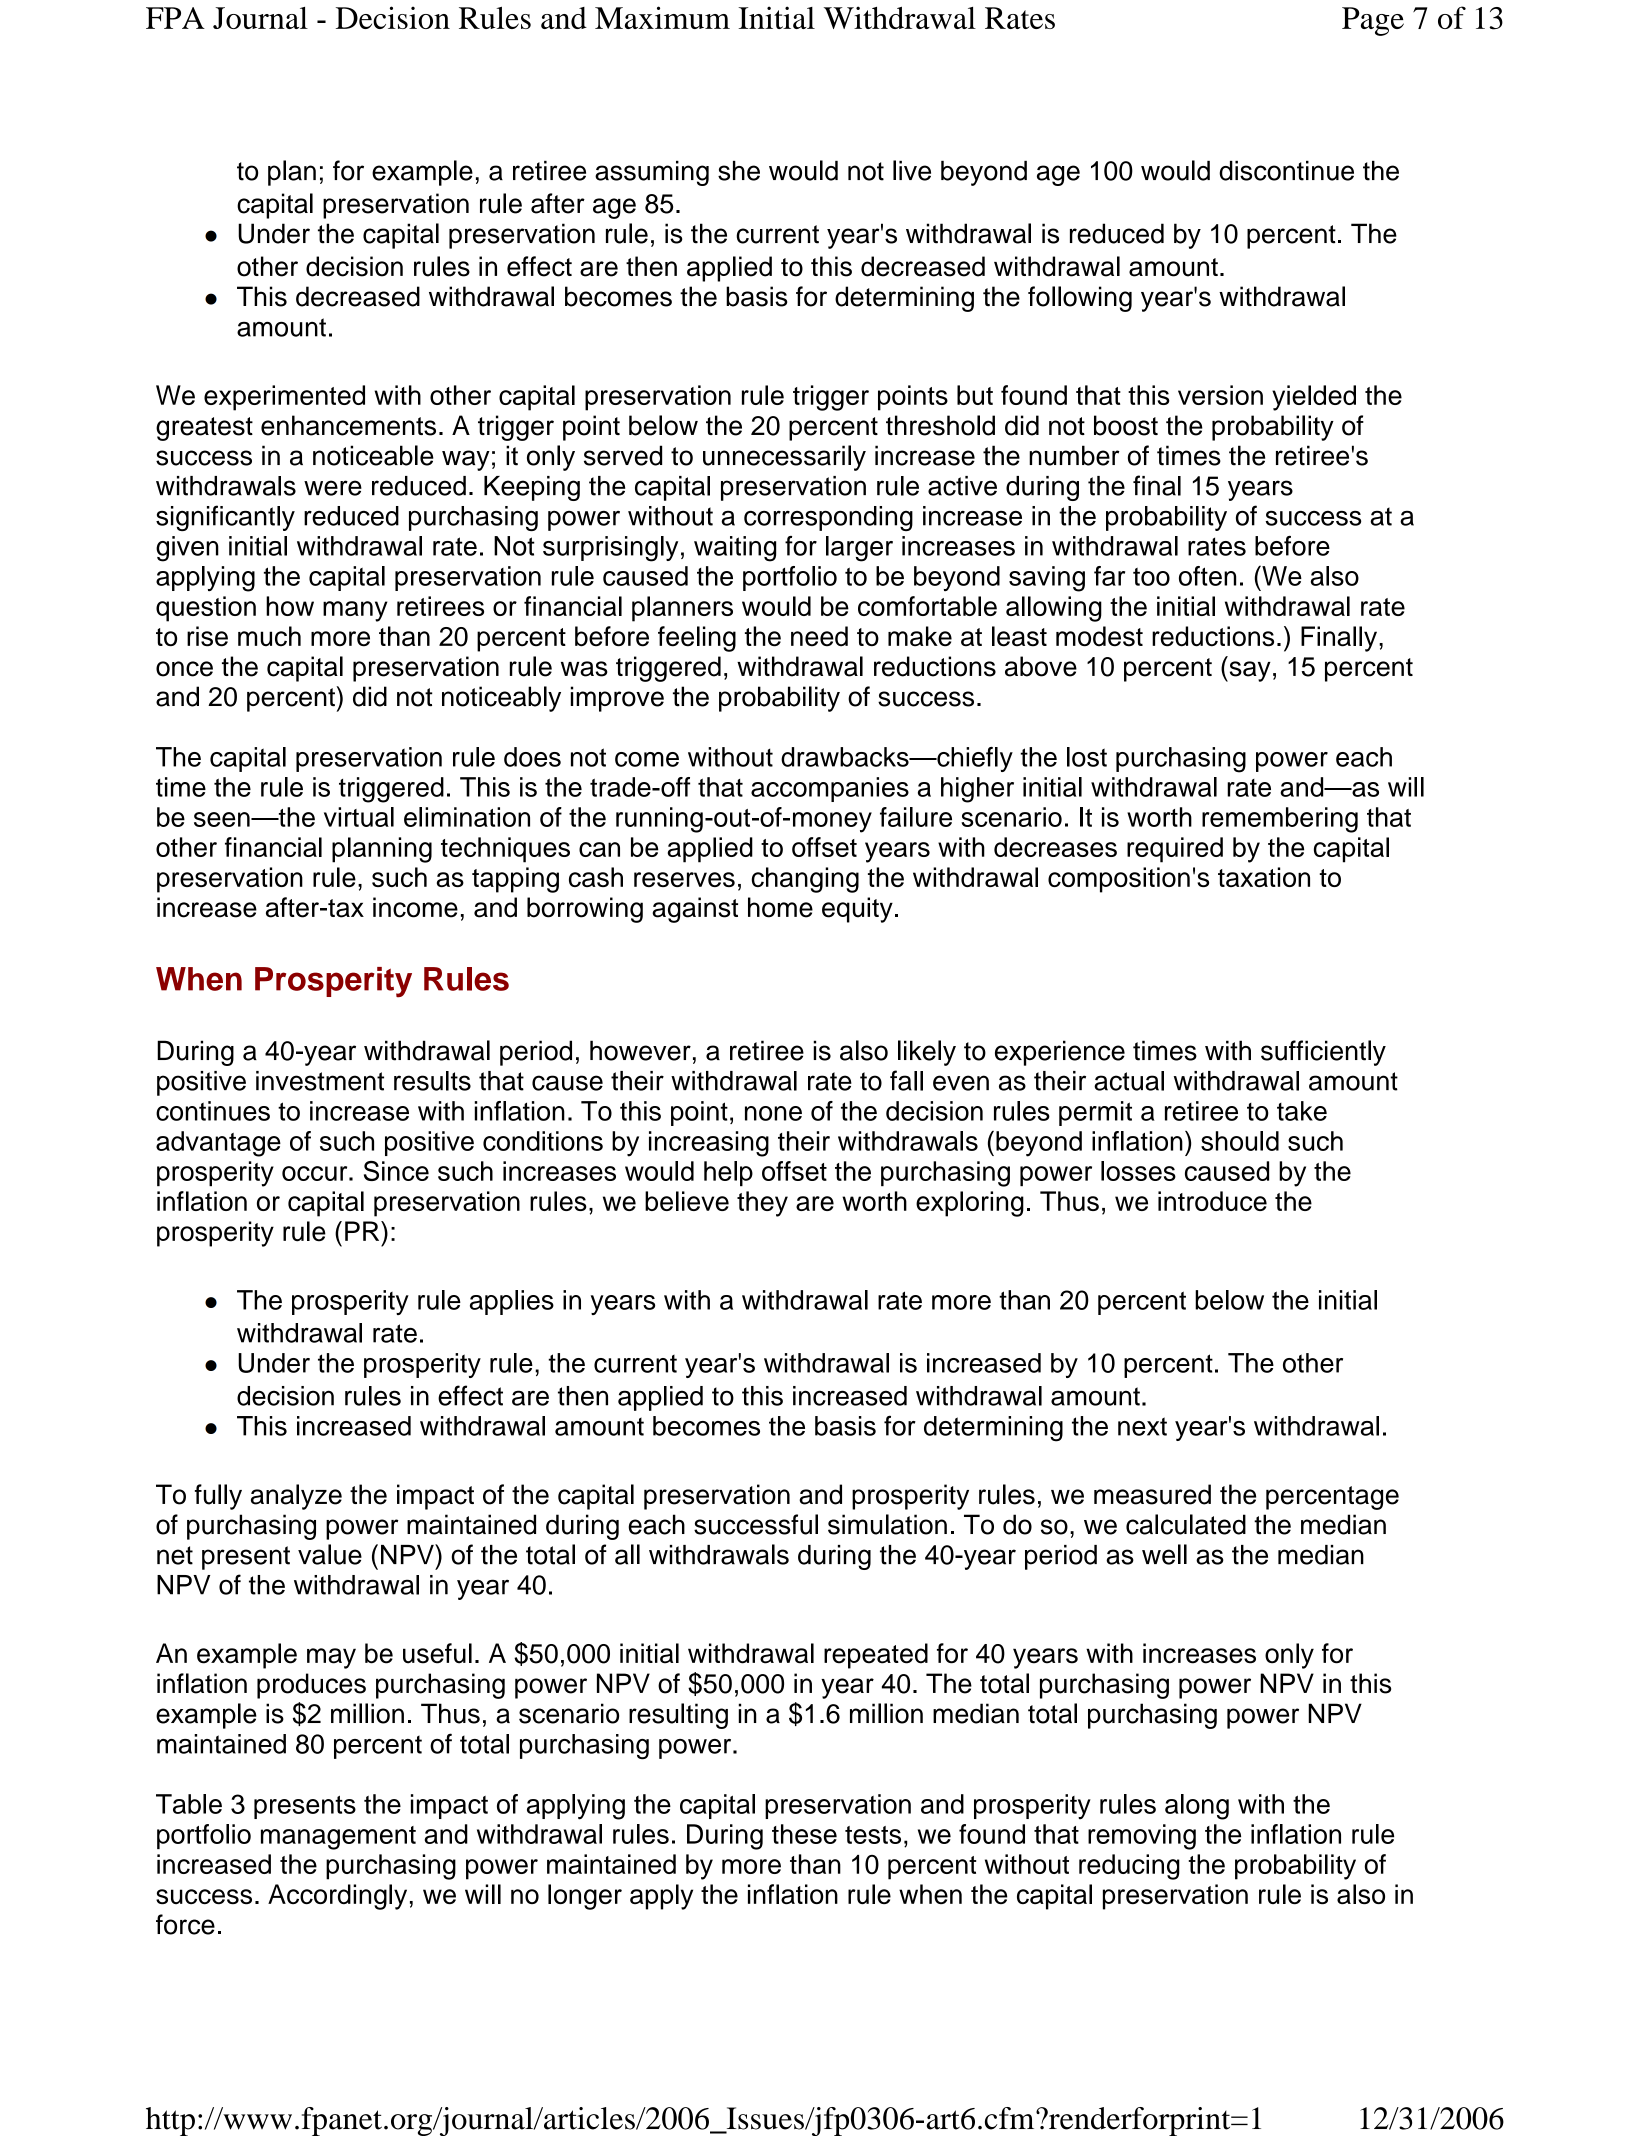 The width and height of the document is (1650, 2136). Describe the element at coordinates (1286, 171) in the document. I see `discontinue` at that location.
